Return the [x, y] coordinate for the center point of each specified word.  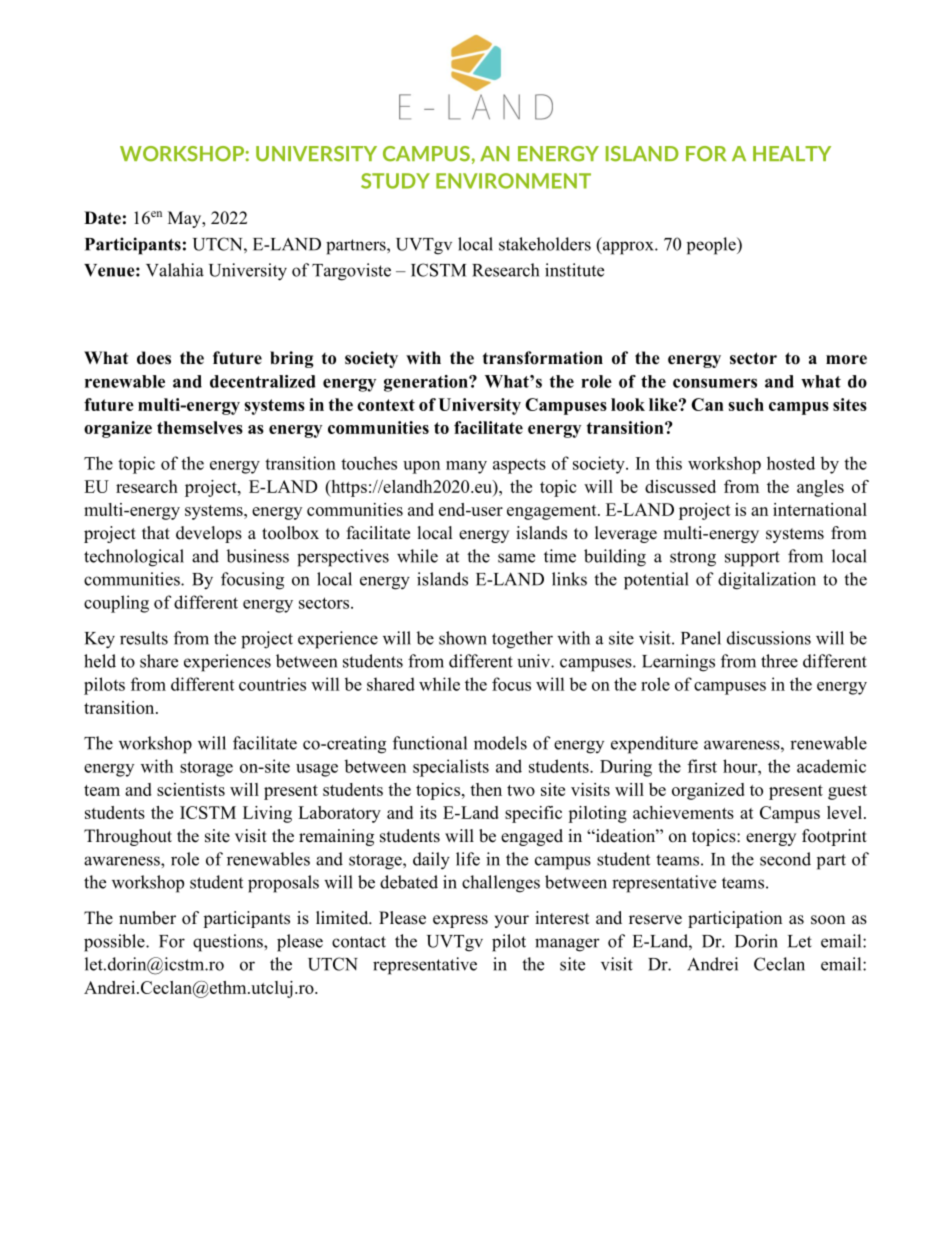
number [147, 918]
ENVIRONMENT [513, 181]
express [460, 921]
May [186, 219]
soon [828, 920]
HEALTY [792, 153]
